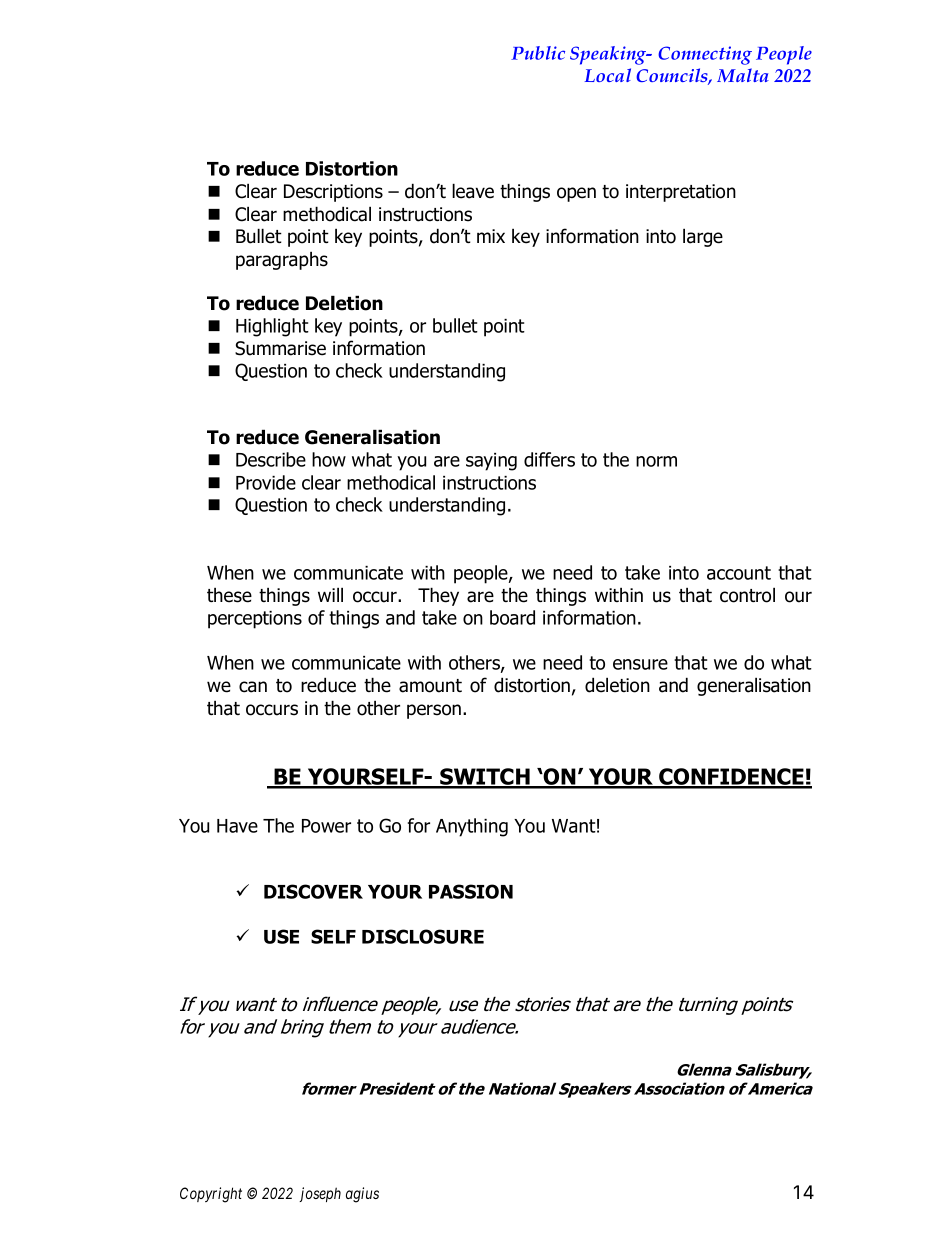  What do you see at coordinates (512, 617) in the screenshot?
I see `board` at bounding box center [512, 617].
